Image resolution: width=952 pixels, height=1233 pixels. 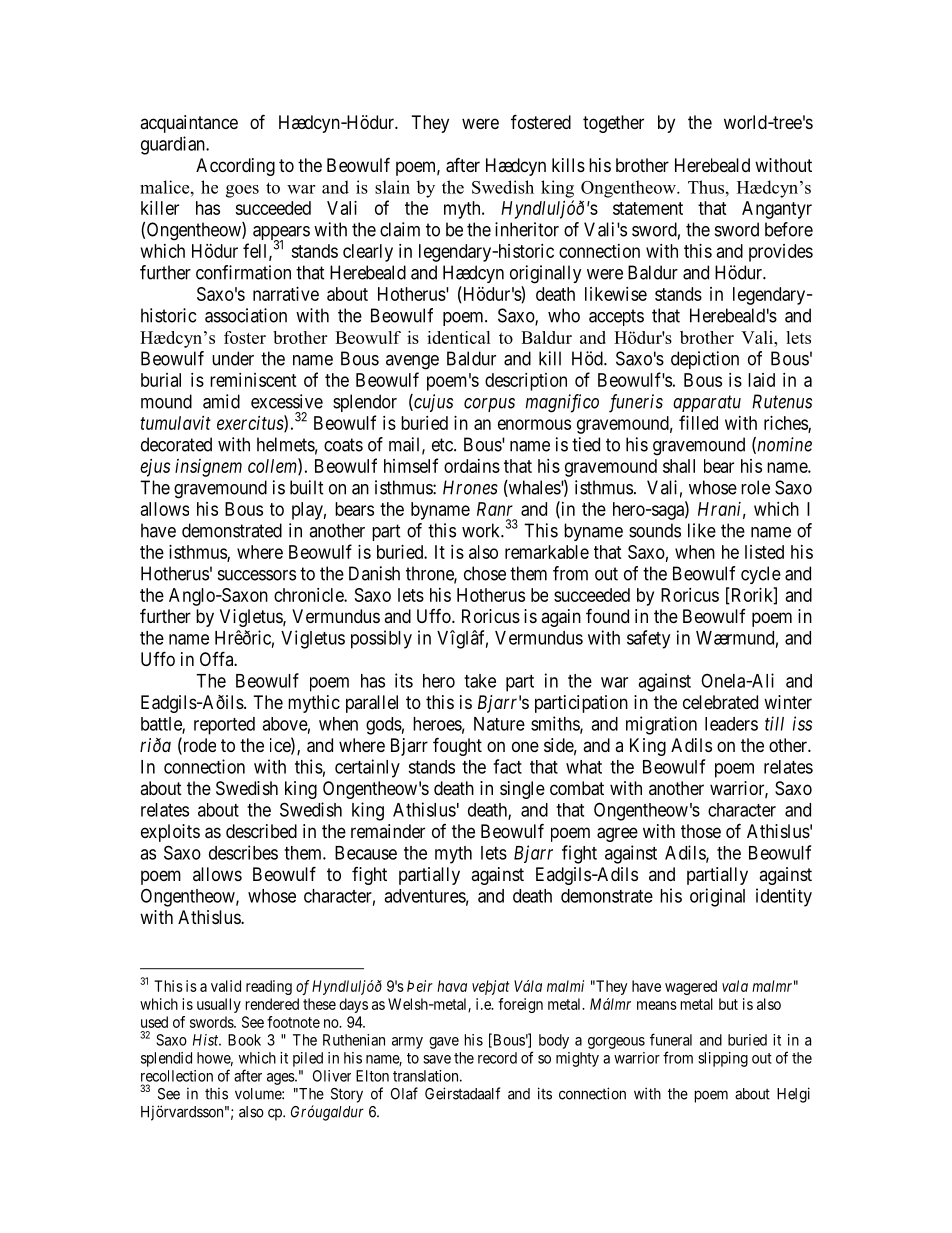 I want to click on chose, so click(x=485, y=573).
